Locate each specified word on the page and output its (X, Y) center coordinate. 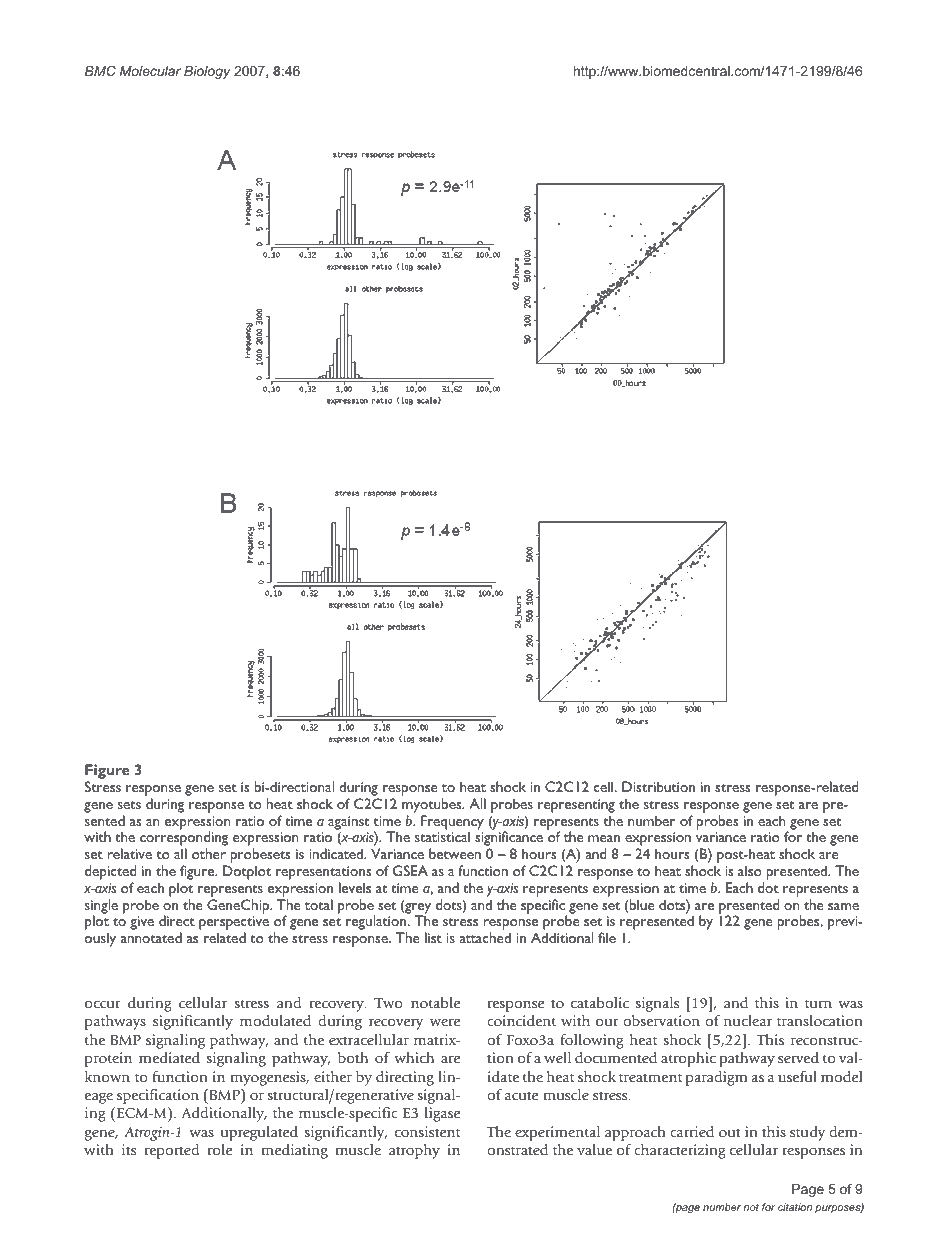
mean (604, 838)
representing (576, 806)
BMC (100, 71)
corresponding (184, 840)
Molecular (150, 71)
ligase (442, 1114)
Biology (207, 72)
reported (172, 1151)
